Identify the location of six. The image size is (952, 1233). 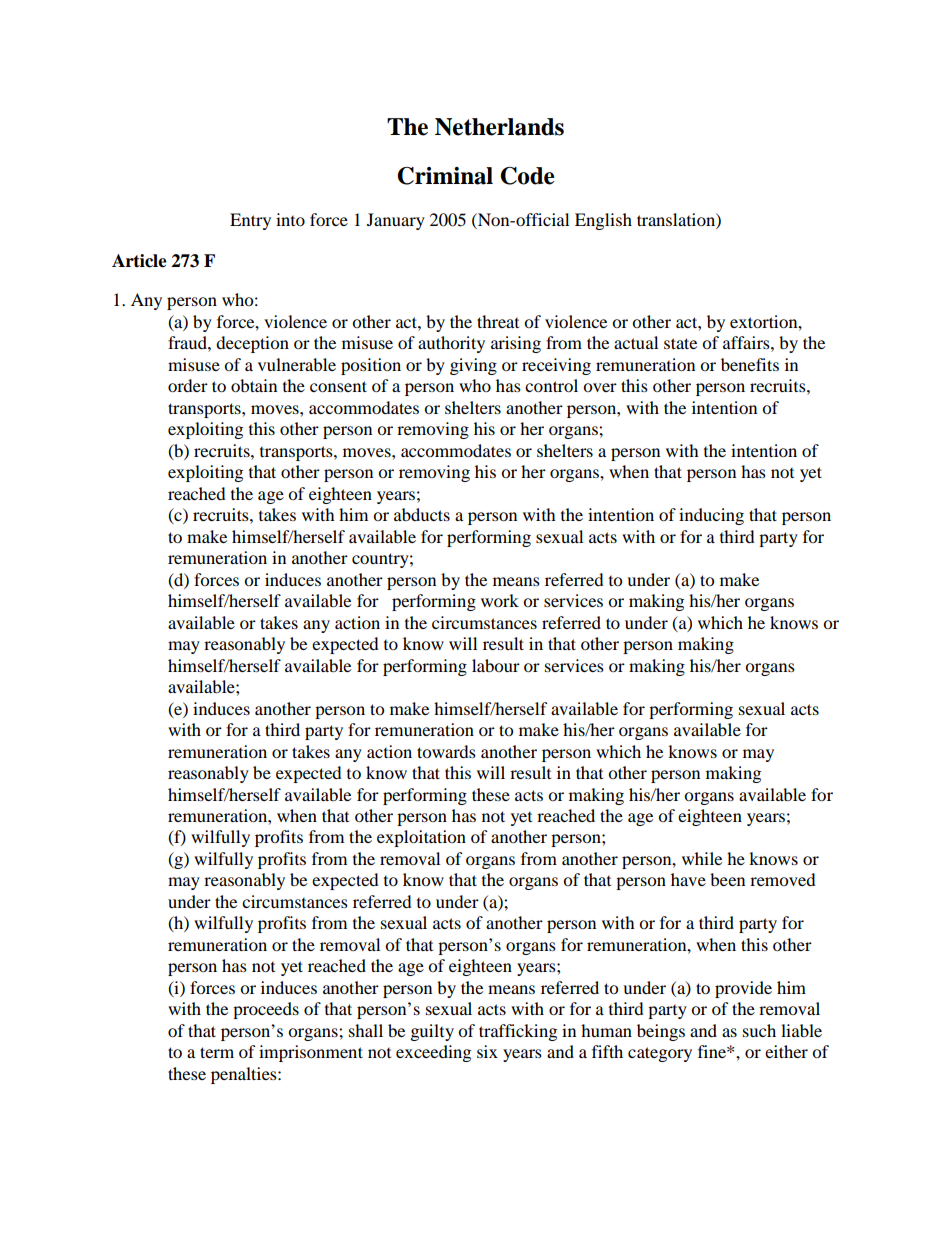
(487, 1051).
